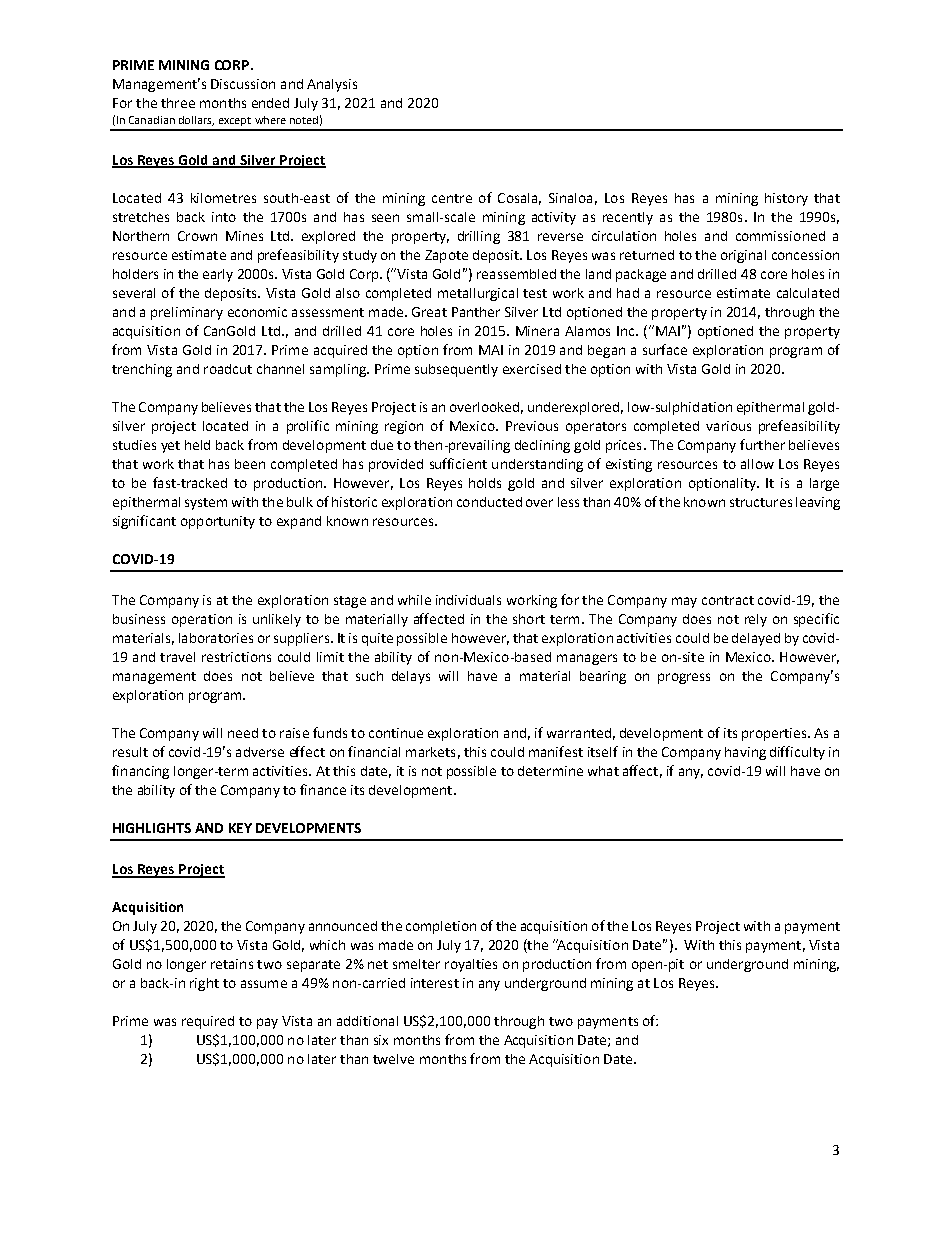 This screenshot has height=1233, width=952. What do you see at coordinates (786, 199) in the screenshot?
I see `history` at bounding box center [786, 199].
